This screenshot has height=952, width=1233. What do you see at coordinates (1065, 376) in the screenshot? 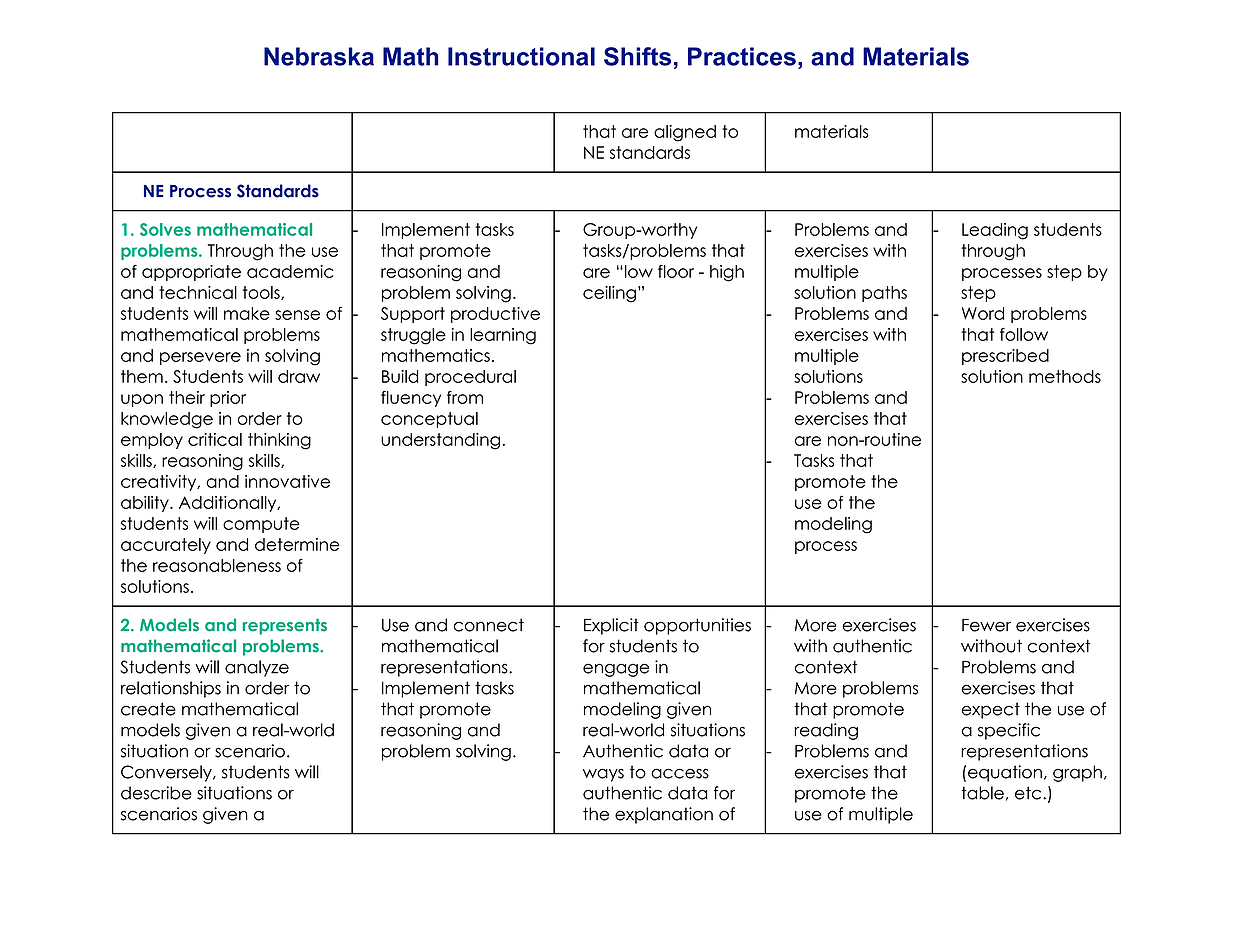
I see `methods` at bounding box center [1065, 376].
